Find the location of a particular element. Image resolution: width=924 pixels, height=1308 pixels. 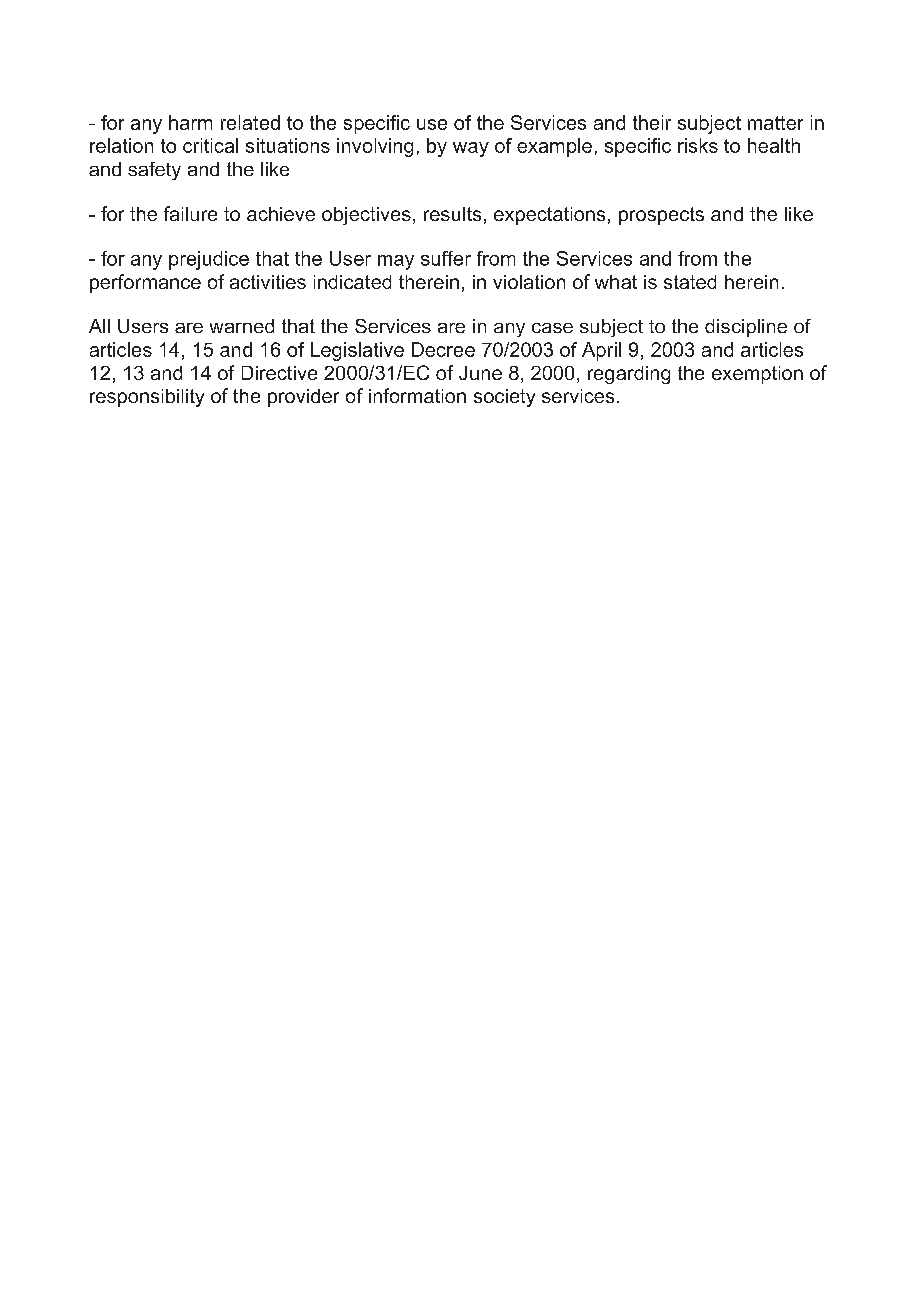

way is located at coordinates (471, 149).
